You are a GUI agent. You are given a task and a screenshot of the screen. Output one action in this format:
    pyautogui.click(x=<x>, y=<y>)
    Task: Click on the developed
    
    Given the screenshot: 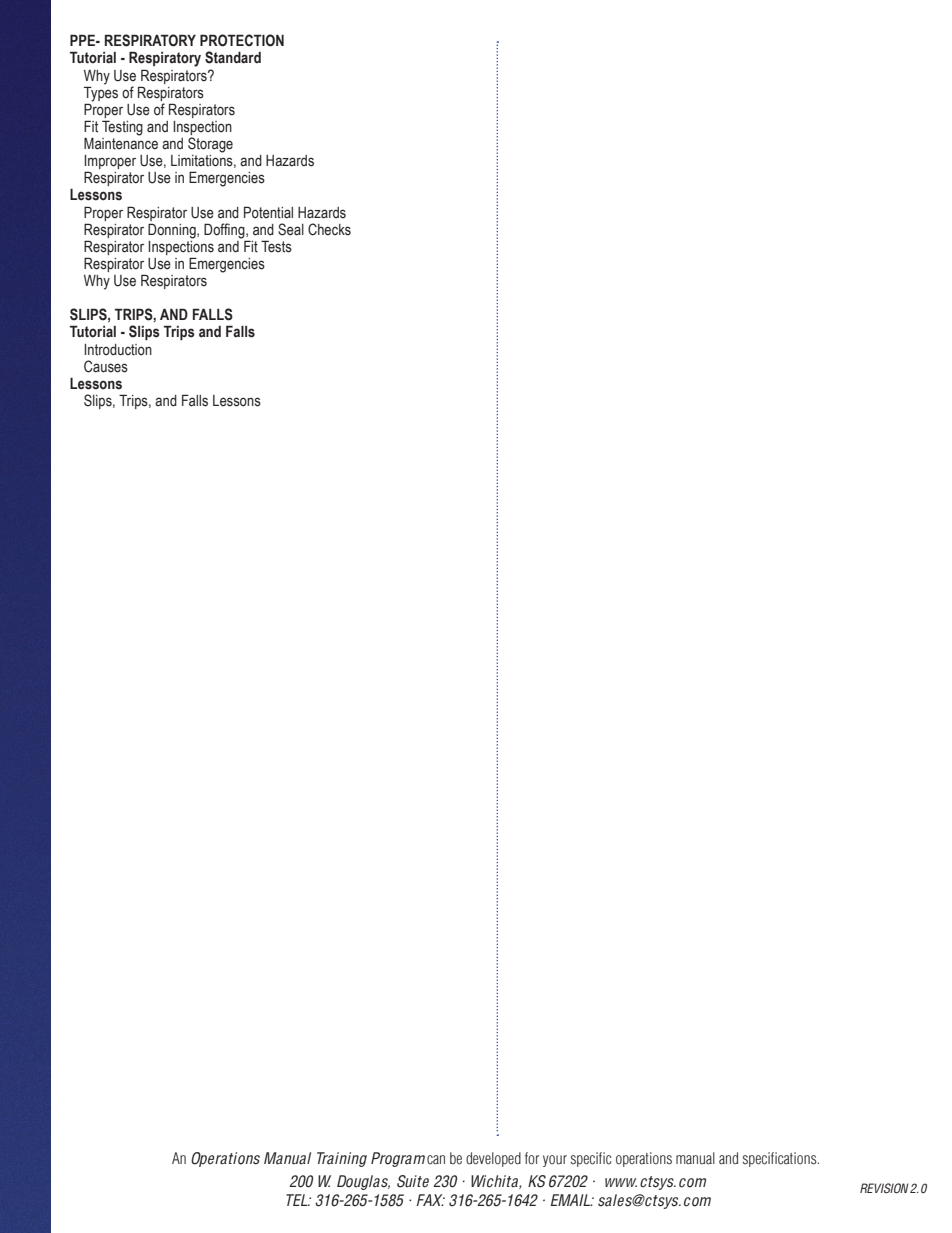 What is the action you would take?
    pyautogui.click(x=493, y=1159)
